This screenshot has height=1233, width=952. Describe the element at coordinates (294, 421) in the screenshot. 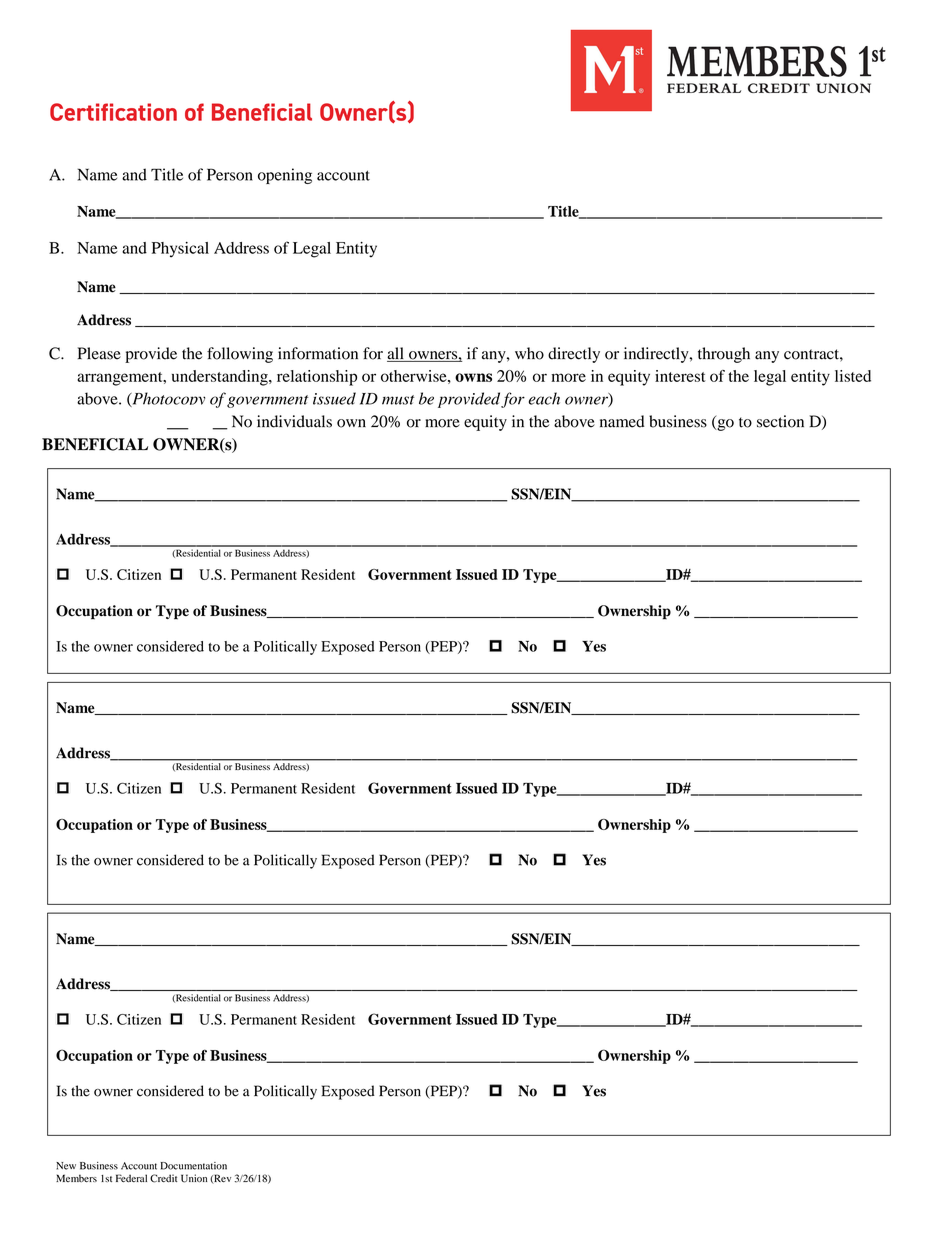

I see `individuals` at that location.
